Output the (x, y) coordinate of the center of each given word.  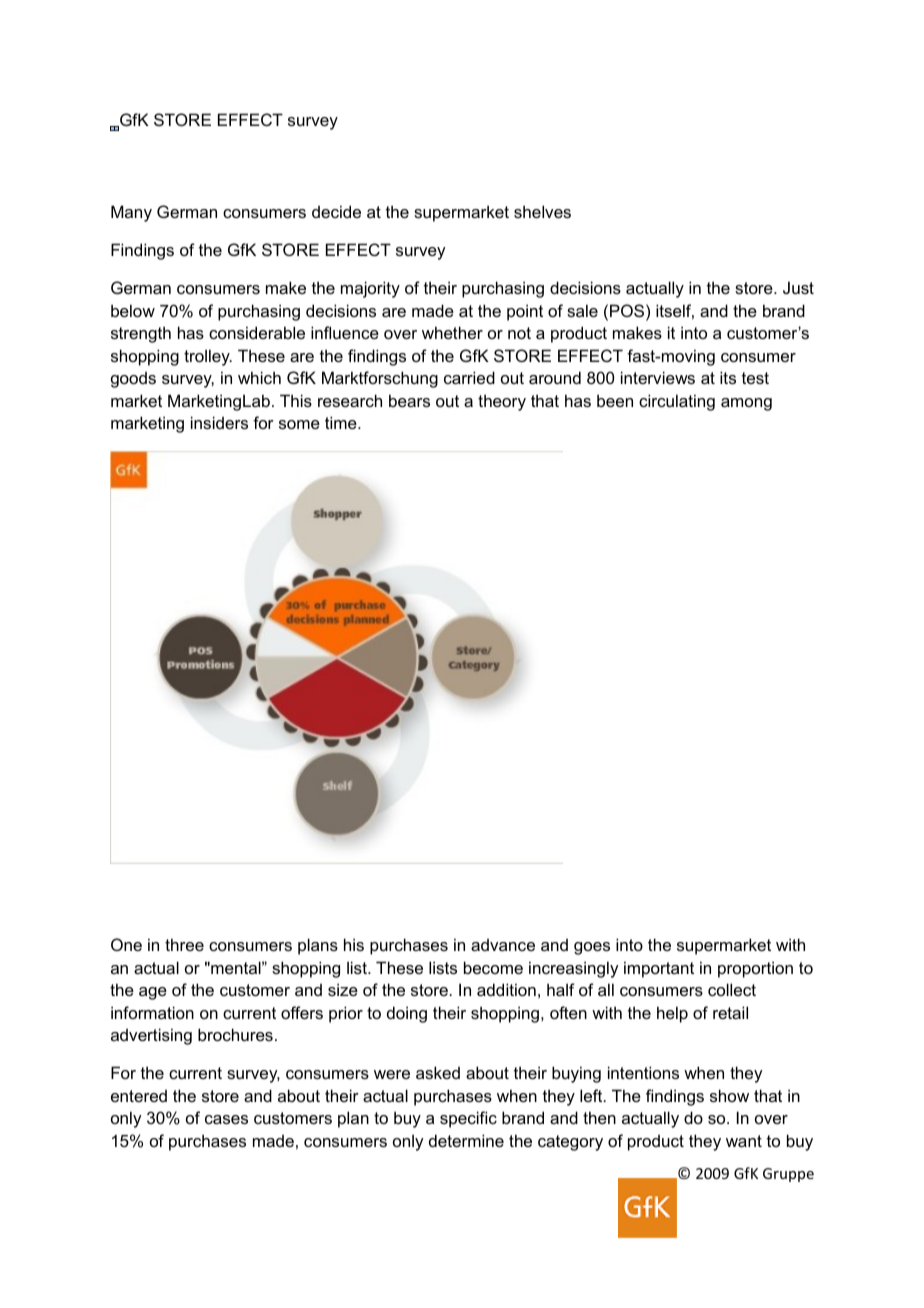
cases (226, 1119)
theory (502, 402)
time (342, 422)
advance (503, 945)
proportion (755, 969)
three (184, 944)
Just (798, 287)
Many (131, 213)
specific (468, 1119)
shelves (542, 211)
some (299, 424)
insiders (219, 422)
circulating (677, 402)
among (746, 404)
